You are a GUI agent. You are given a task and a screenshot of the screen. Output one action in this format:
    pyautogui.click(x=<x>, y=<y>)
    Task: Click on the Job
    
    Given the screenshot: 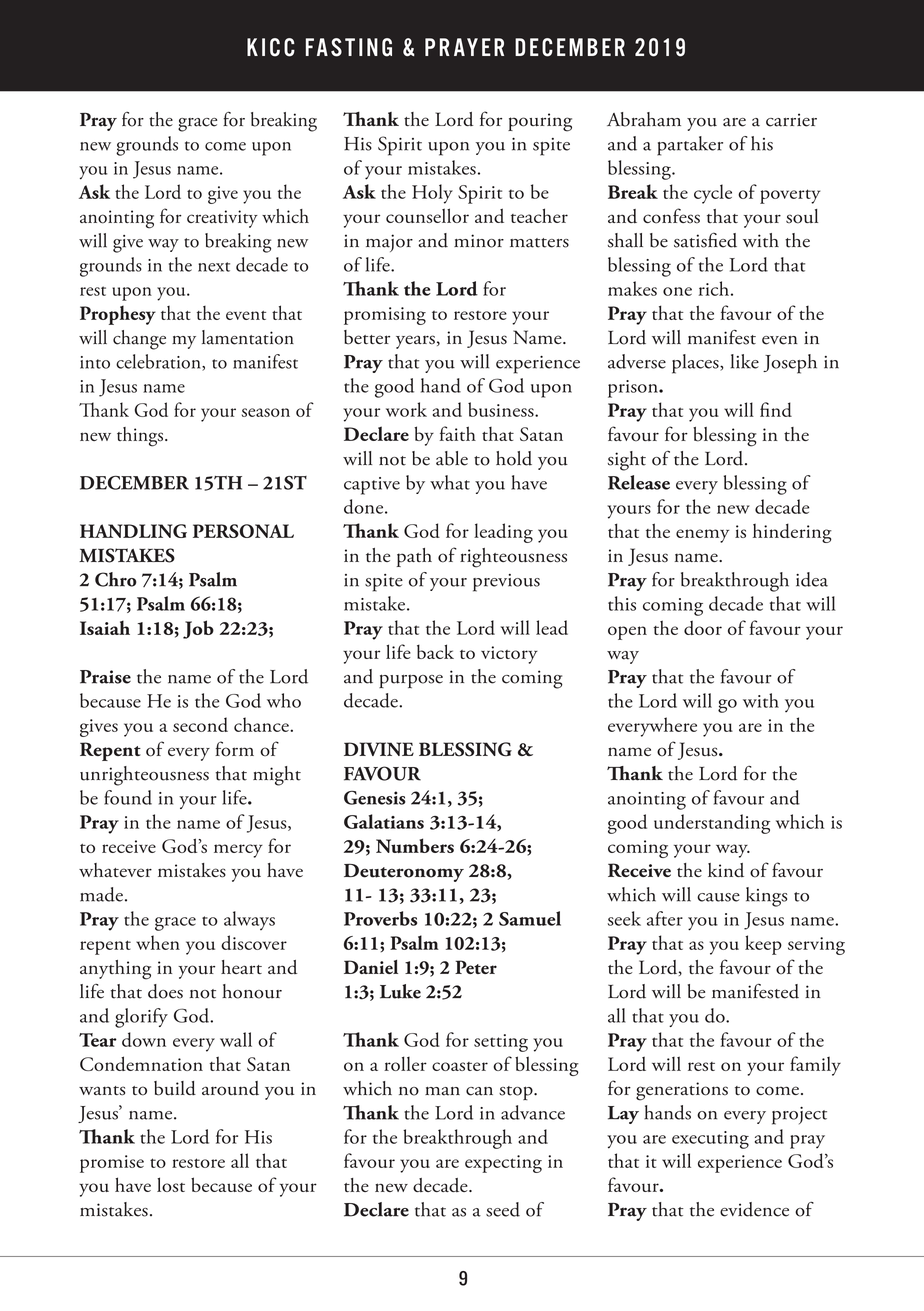 What is the action you would take?
    pyautogui.click(x=198, y=629)
